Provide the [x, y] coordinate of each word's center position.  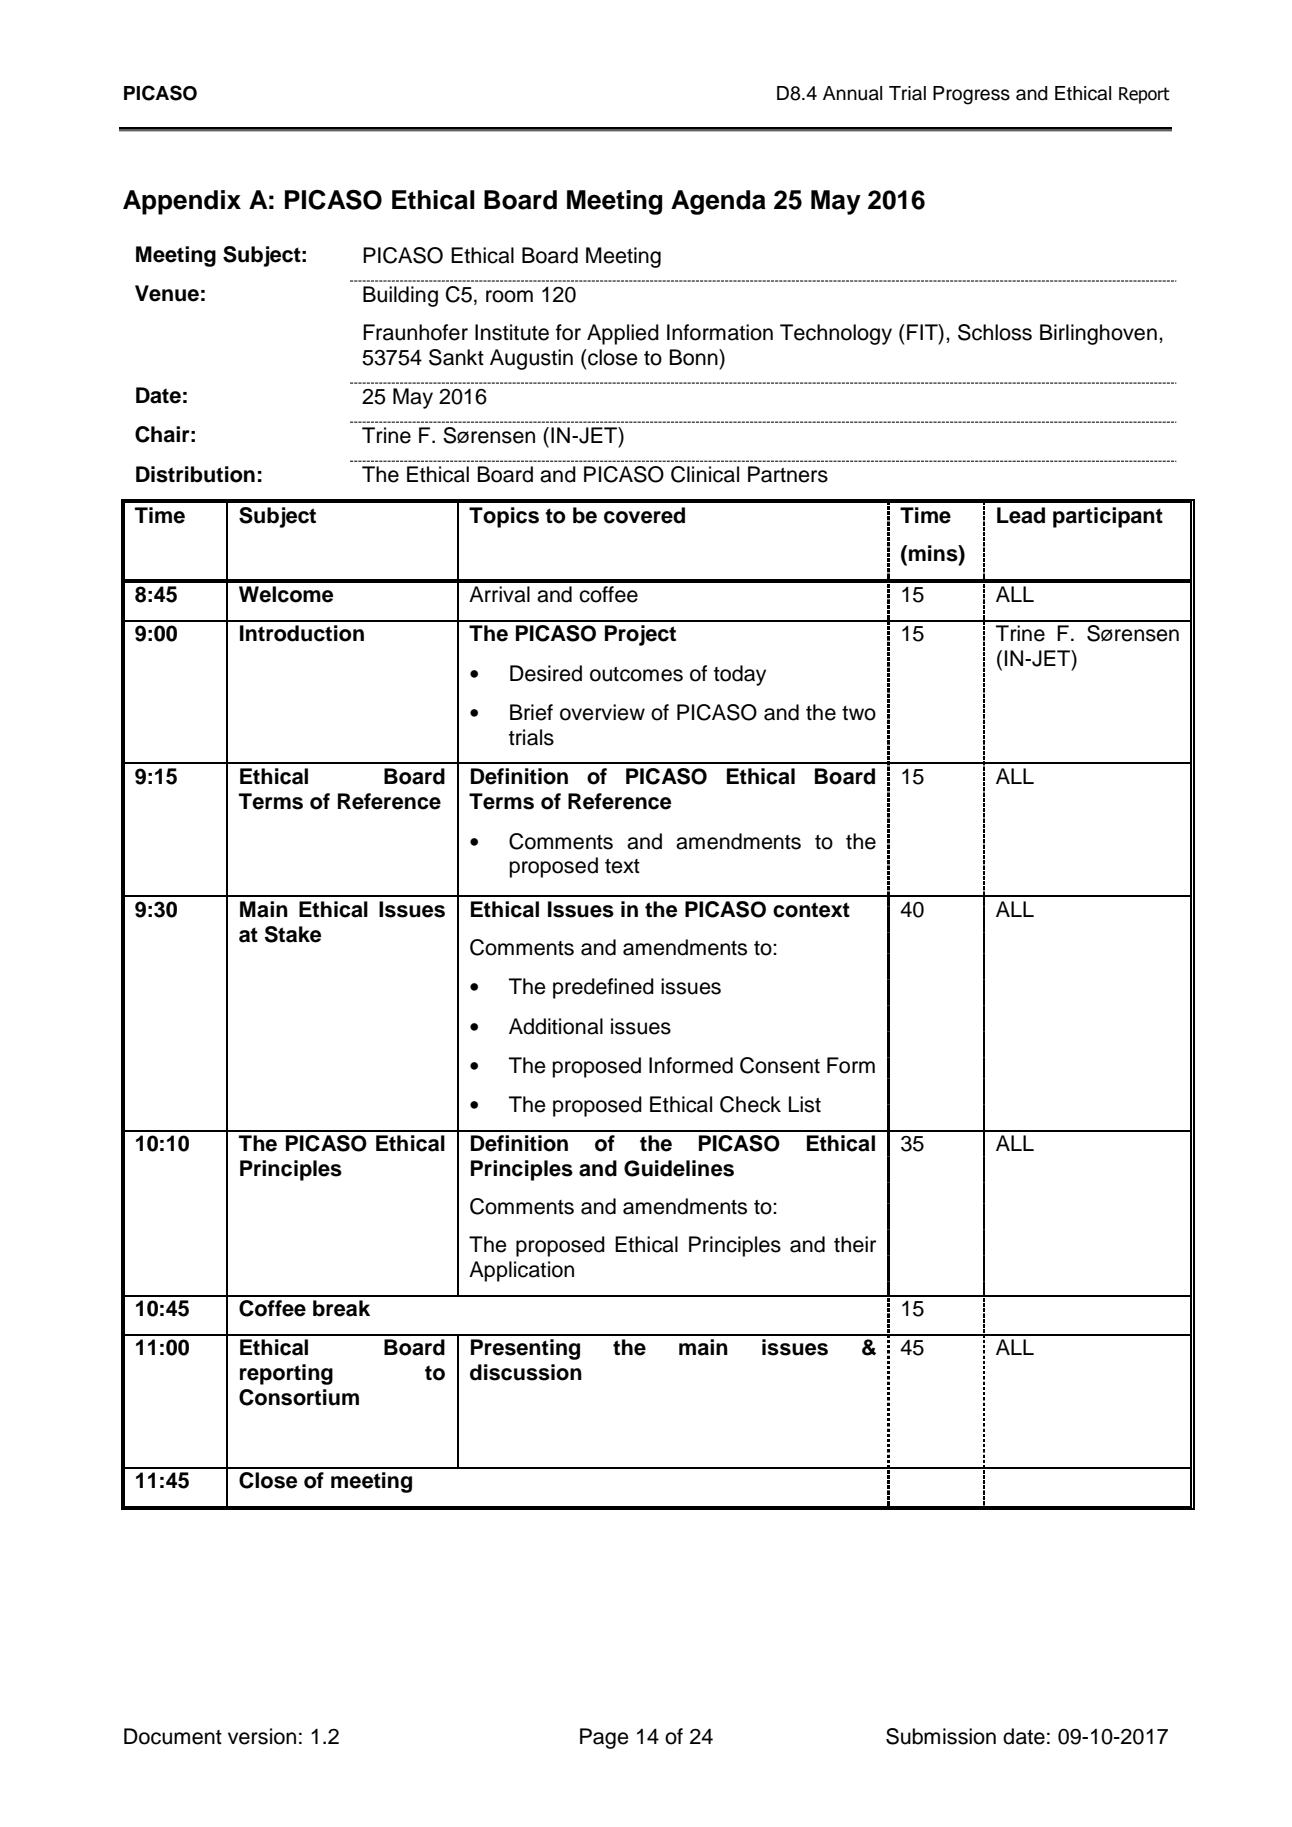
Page [604, 1738]
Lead [1021, 515]
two [859, 713]
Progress [971, 95]
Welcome [286, 594]
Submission [941, 1736]
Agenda [718, 202]
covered [644, 515]
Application [521, 1271]
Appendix [182, 202]
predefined [603, 988]
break [341, 1308]
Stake [293, 934]
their [855, 1244]
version [262, 1736]
